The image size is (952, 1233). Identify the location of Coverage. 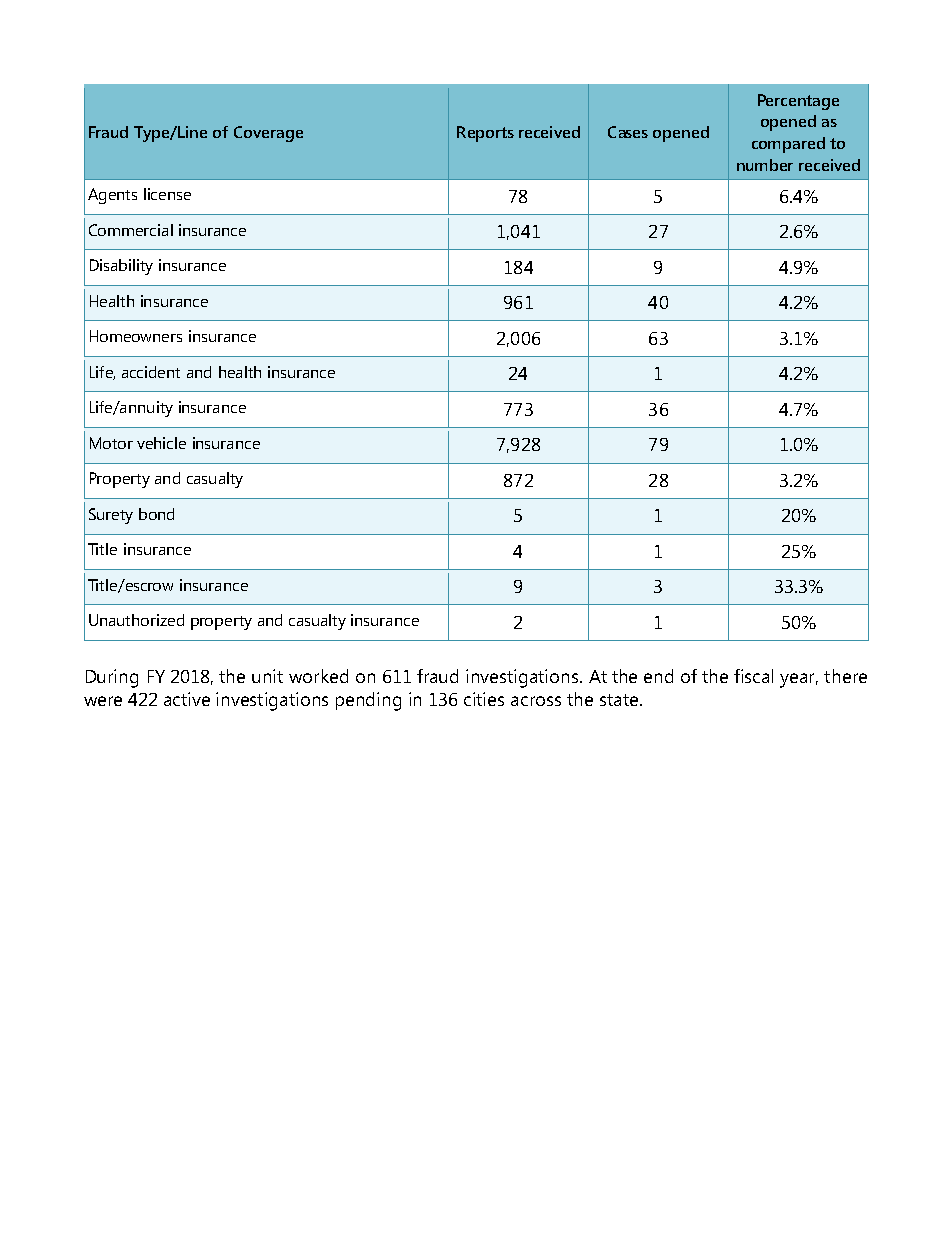
(268, 134).
